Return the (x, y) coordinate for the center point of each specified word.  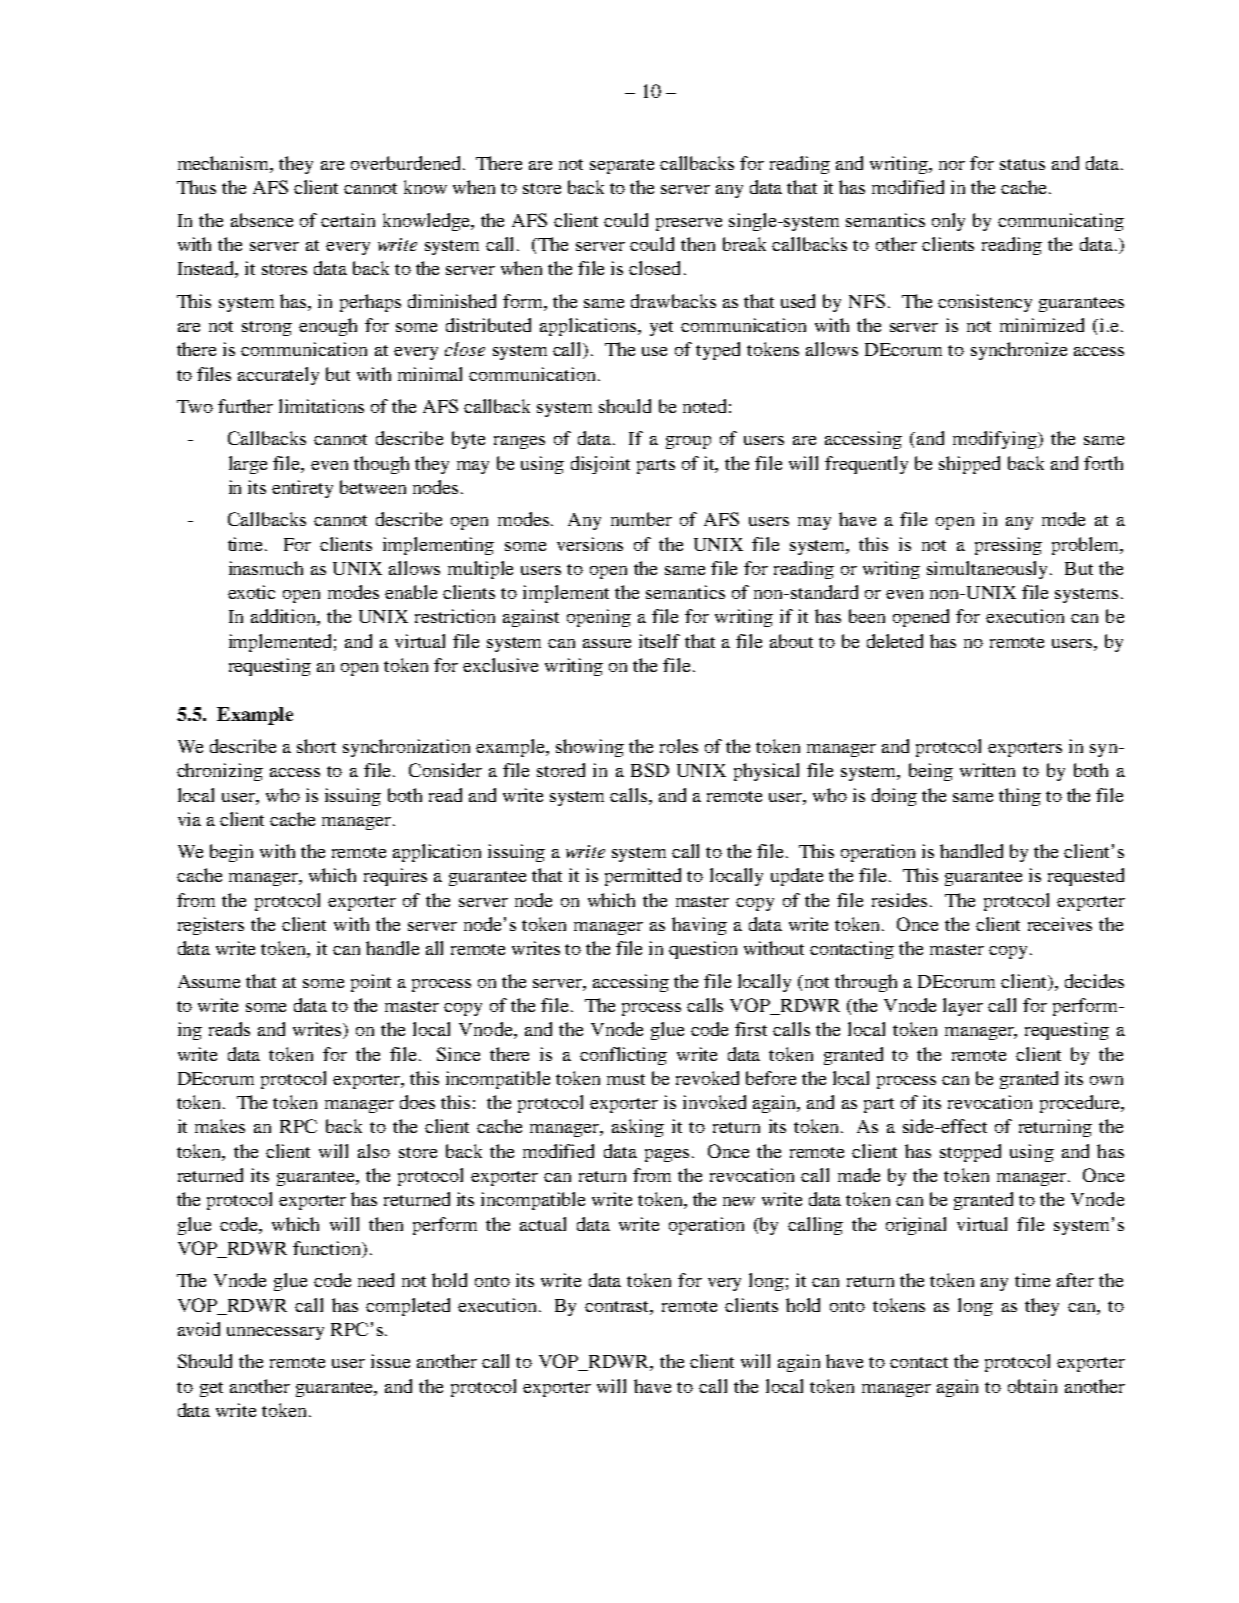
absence (262, 220)
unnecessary (275, 1333)
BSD (650, 770)
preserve (689, 224)
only (948, 222)
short (316, 746)
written (987, 770)
